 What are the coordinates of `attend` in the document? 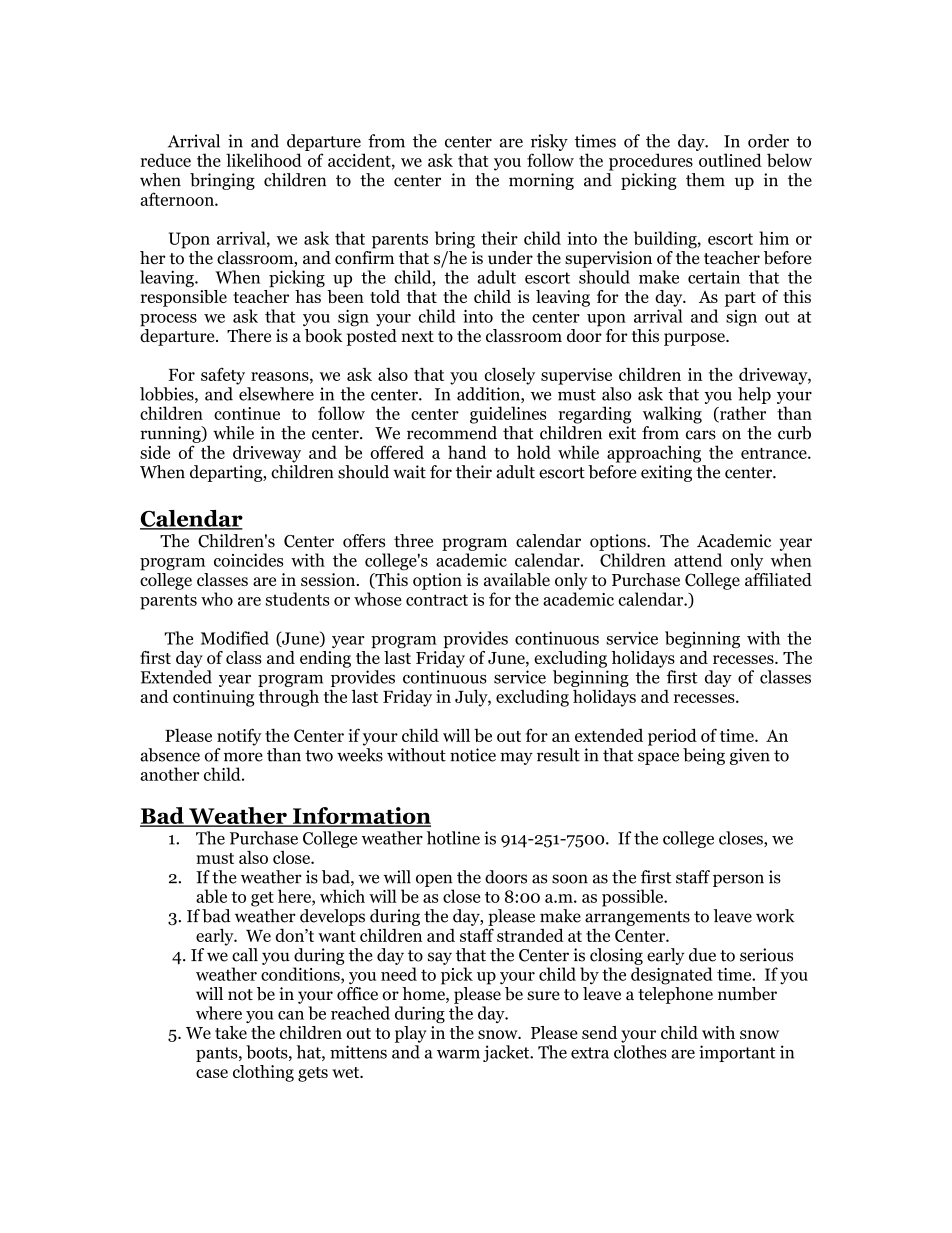 It's located at (698, 560).
